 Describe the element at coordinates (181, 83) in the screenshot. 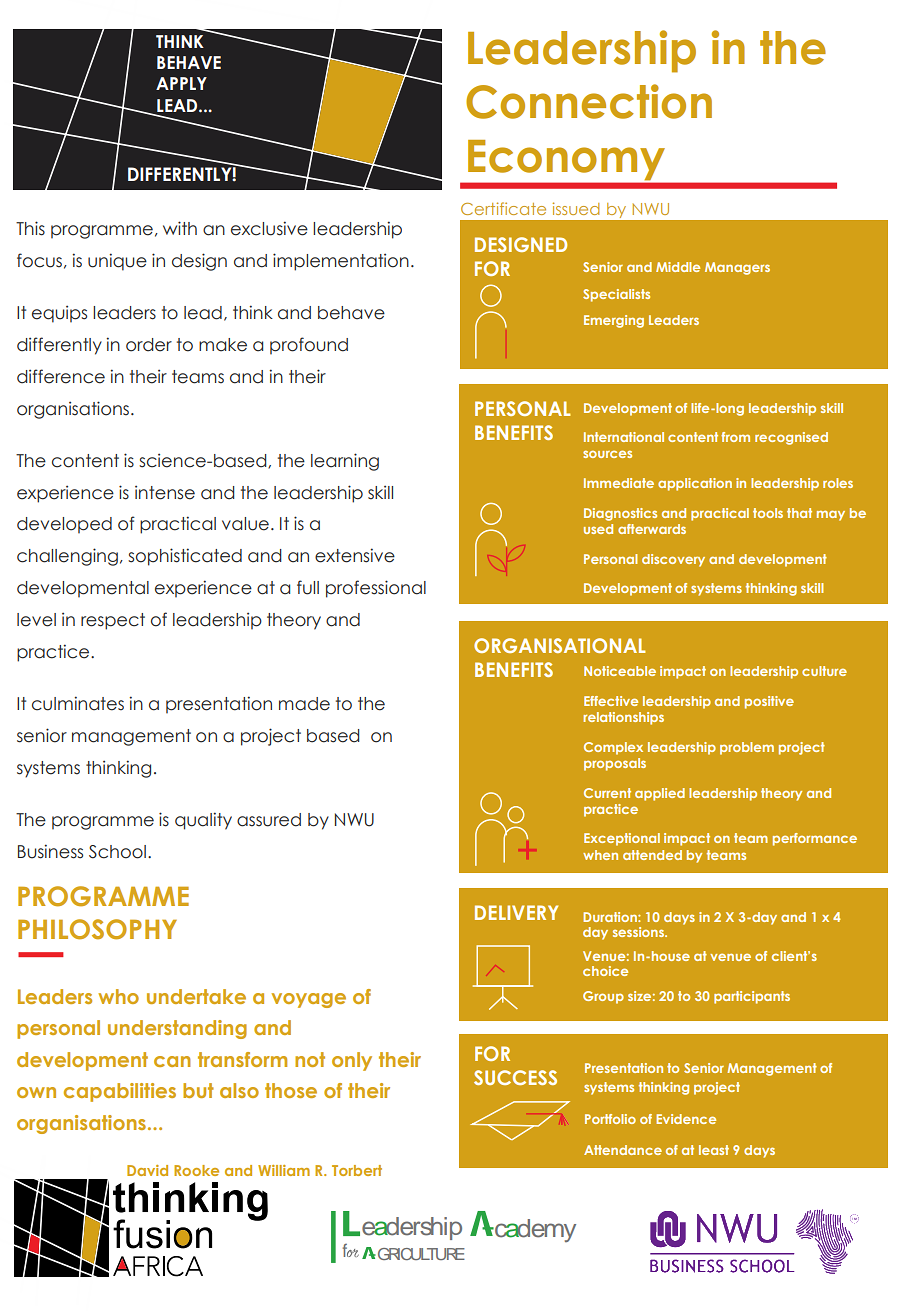

I see `APPLY` at that location.
